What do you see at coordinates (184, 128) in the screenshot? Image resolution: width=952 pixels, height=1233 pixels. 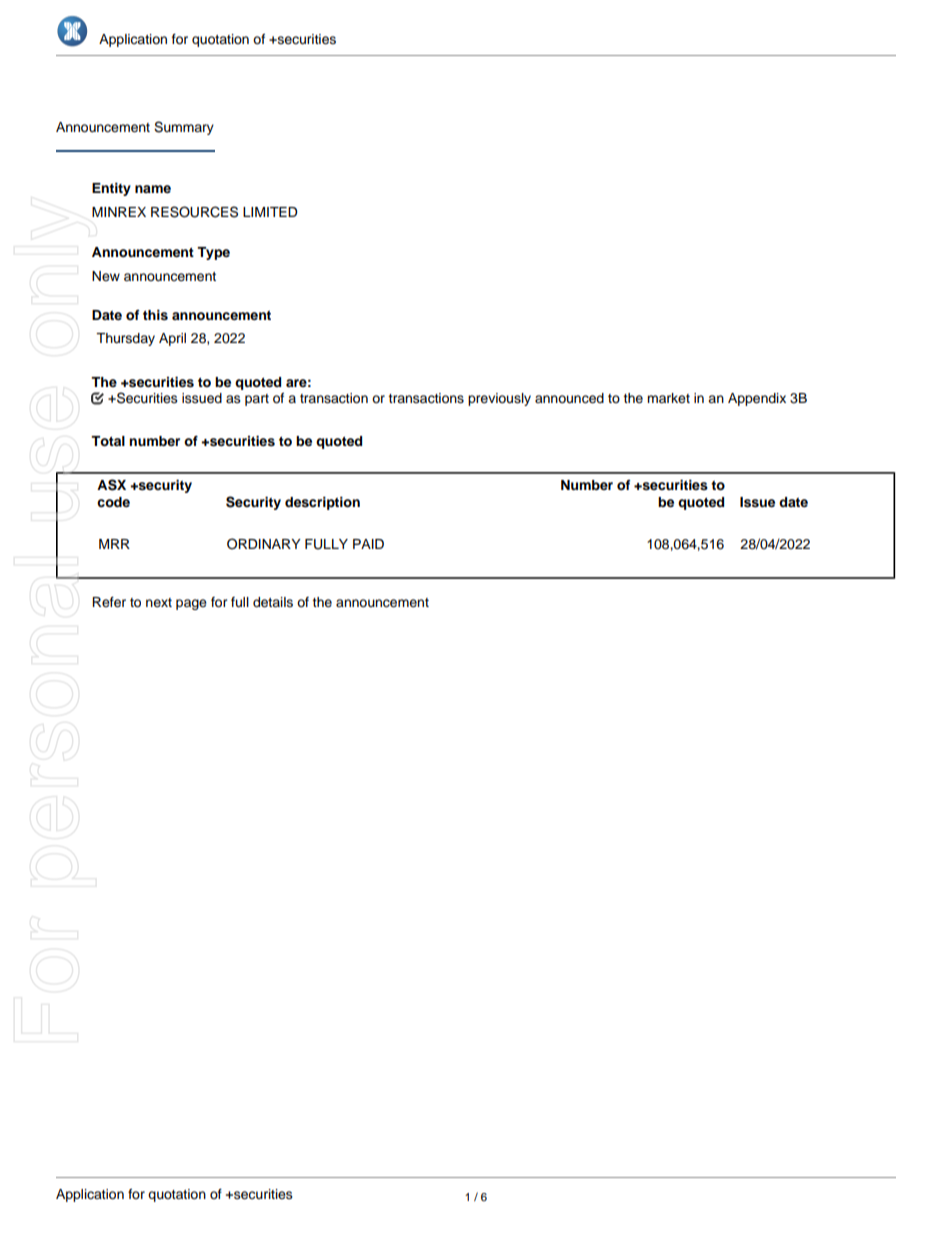 I see `Summary` at bounding box center [184, 128].
